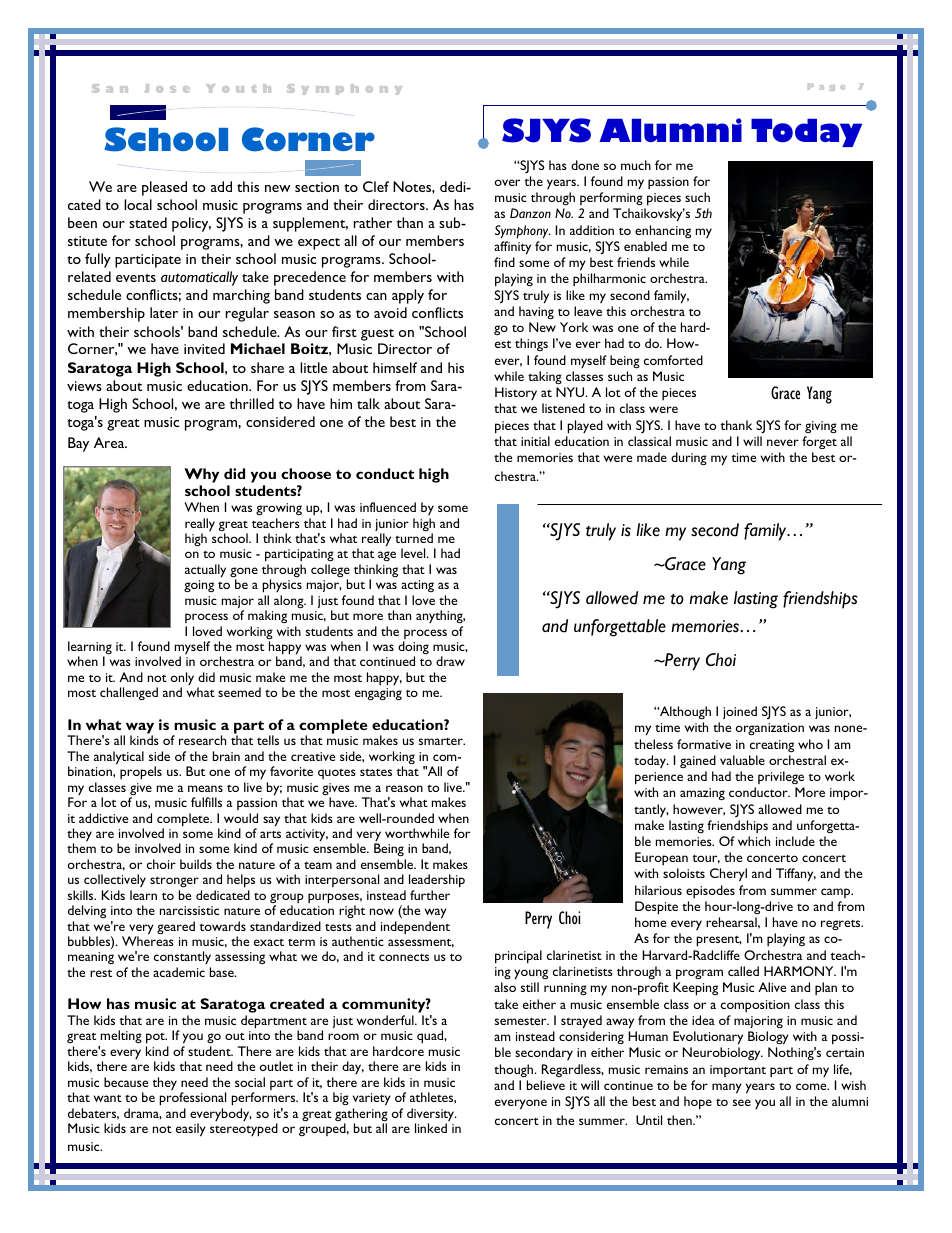 The width and height of the screenshot is (952, 1233). Describe the element at coordinates (164, 188) in the screenshot. I see `pleased` at that location.
